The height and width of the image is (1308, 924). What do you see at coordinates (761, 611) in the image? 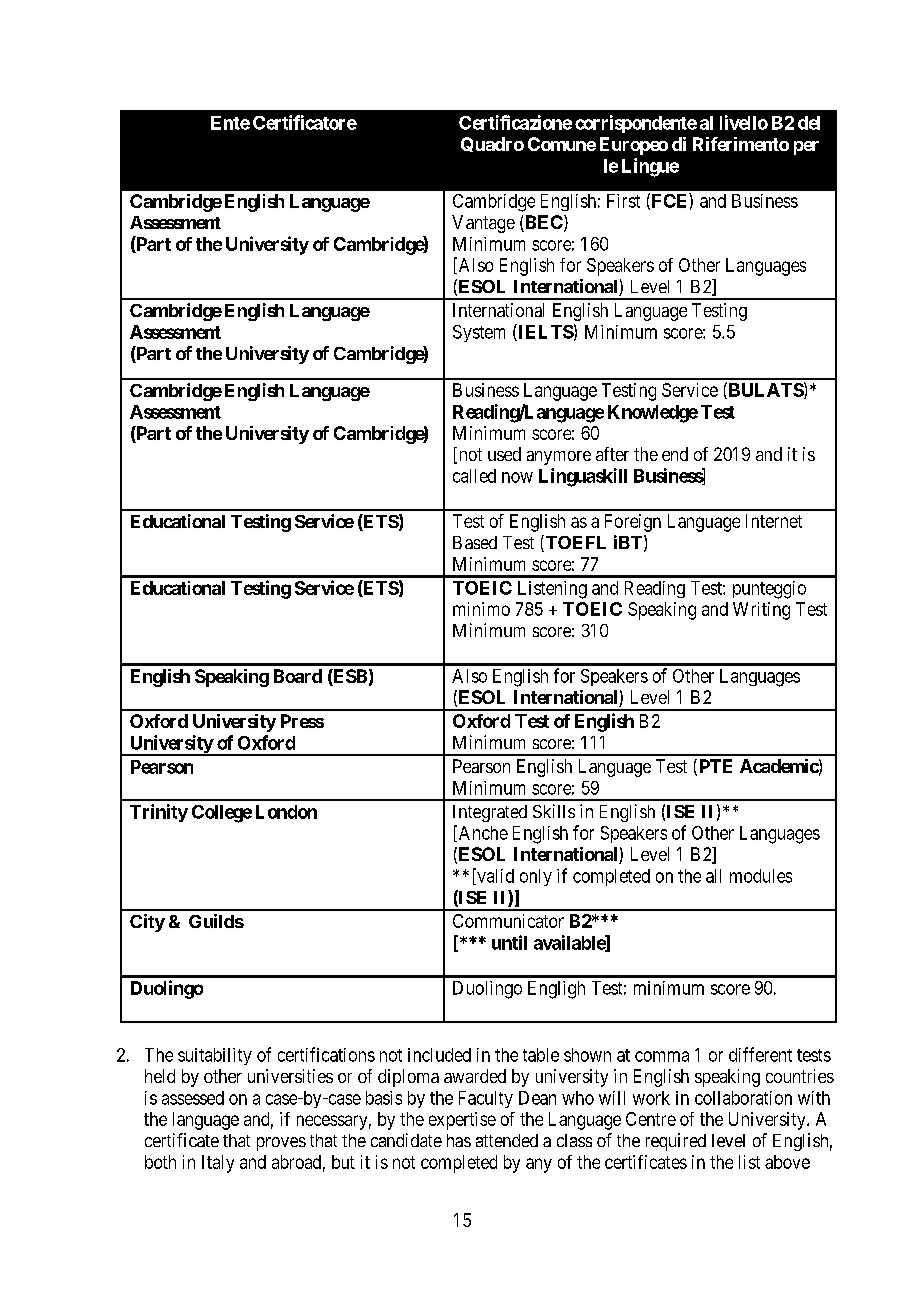
I see `Writing` at bounding box center [761, 611].
